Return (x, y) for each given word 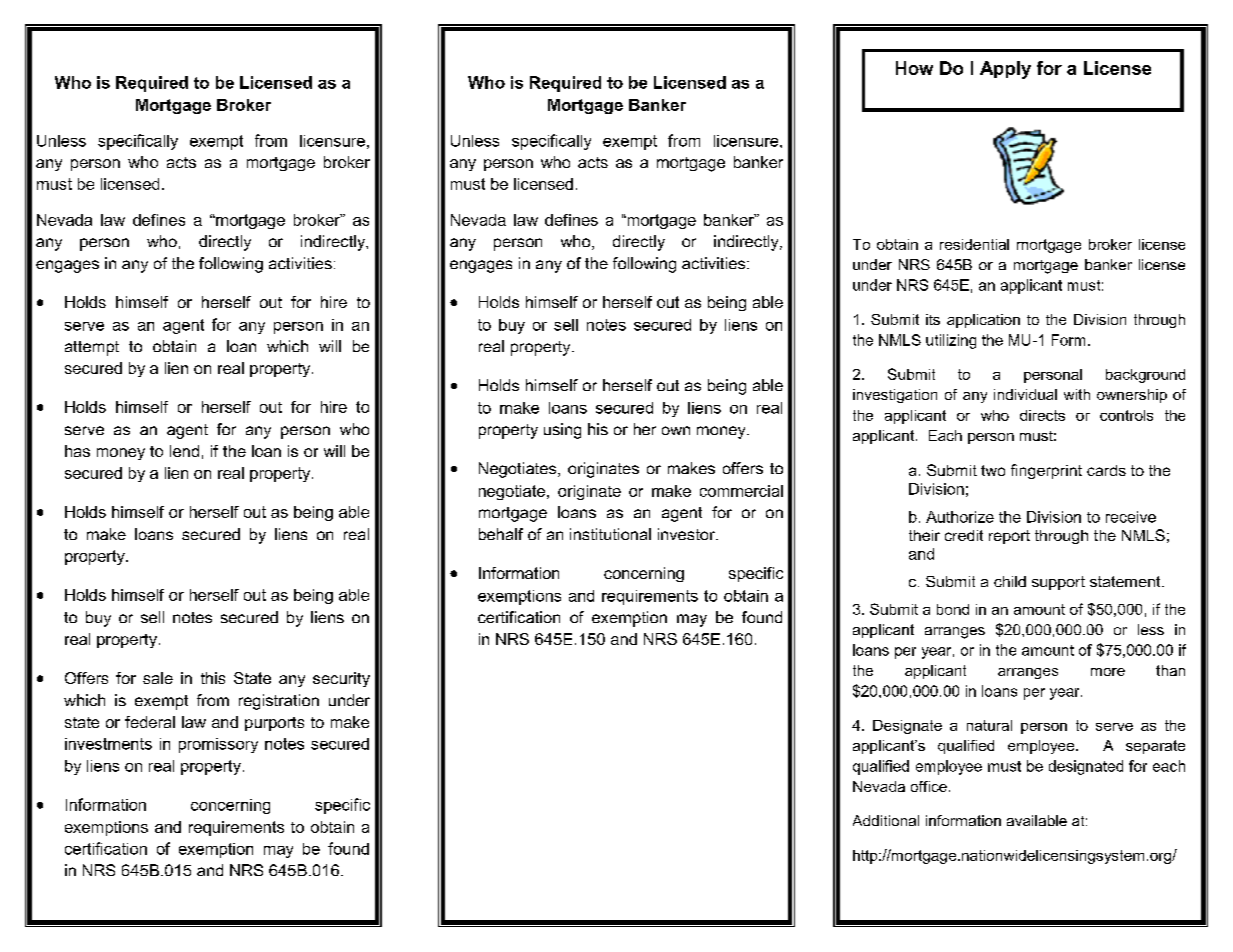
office (929, 786)
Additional (886, 820)
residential (974, 244)
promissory (218, 745)
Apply (1005, 70)
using (562, 431)
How (914, 68)
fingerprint (1046, 471)
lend (184, 451)
